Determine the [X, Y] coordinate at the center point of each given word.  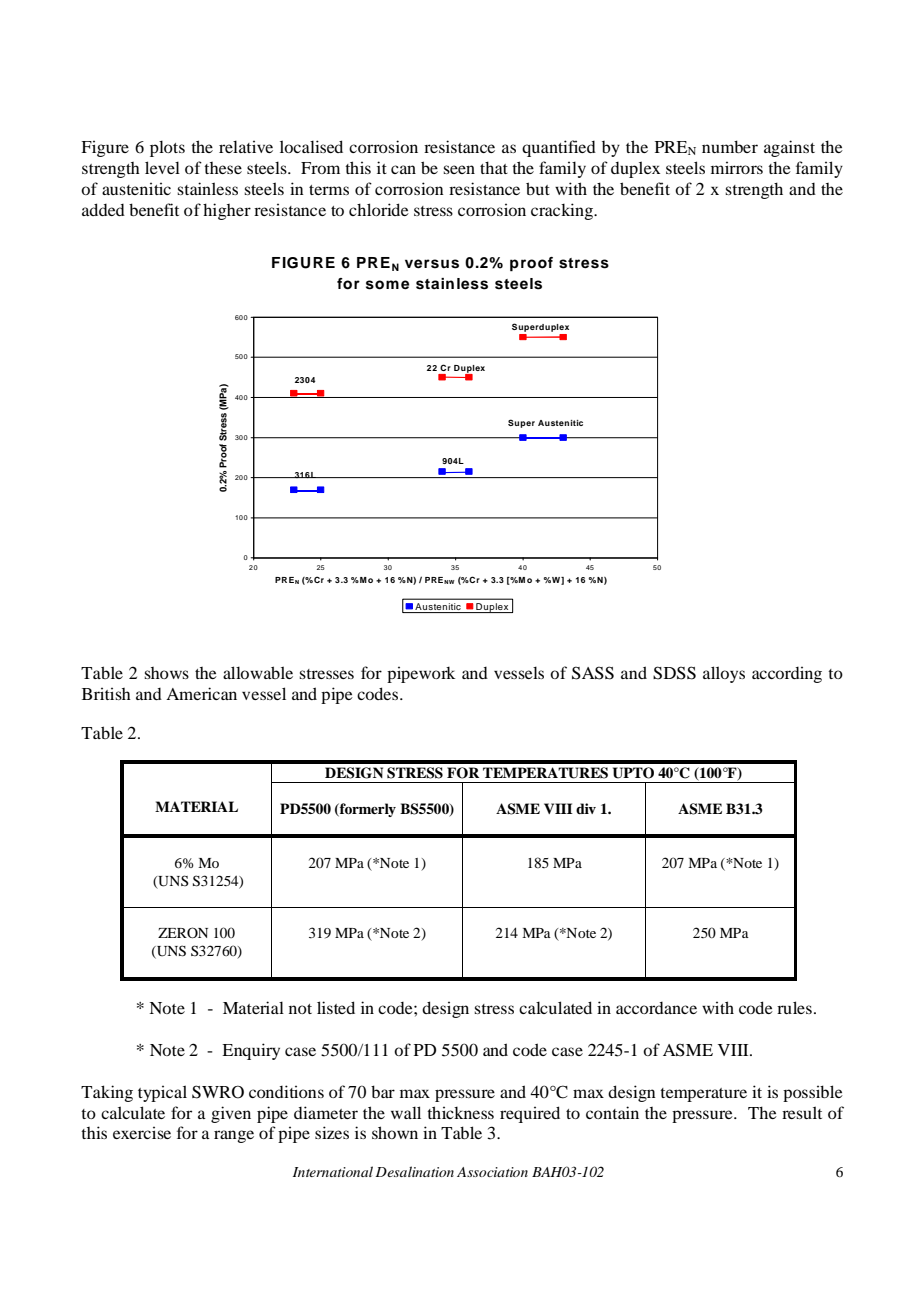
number [730, 146]
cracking [563, 211]
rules [794, 1007]
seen [459, 169]
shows [166, 673]
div [586, 808]
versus [432, 264]
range [234, 1136]
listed [336, 1007]
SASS [593, 673]
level [162, 167]
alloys [724, 674]
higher [227, 211]
